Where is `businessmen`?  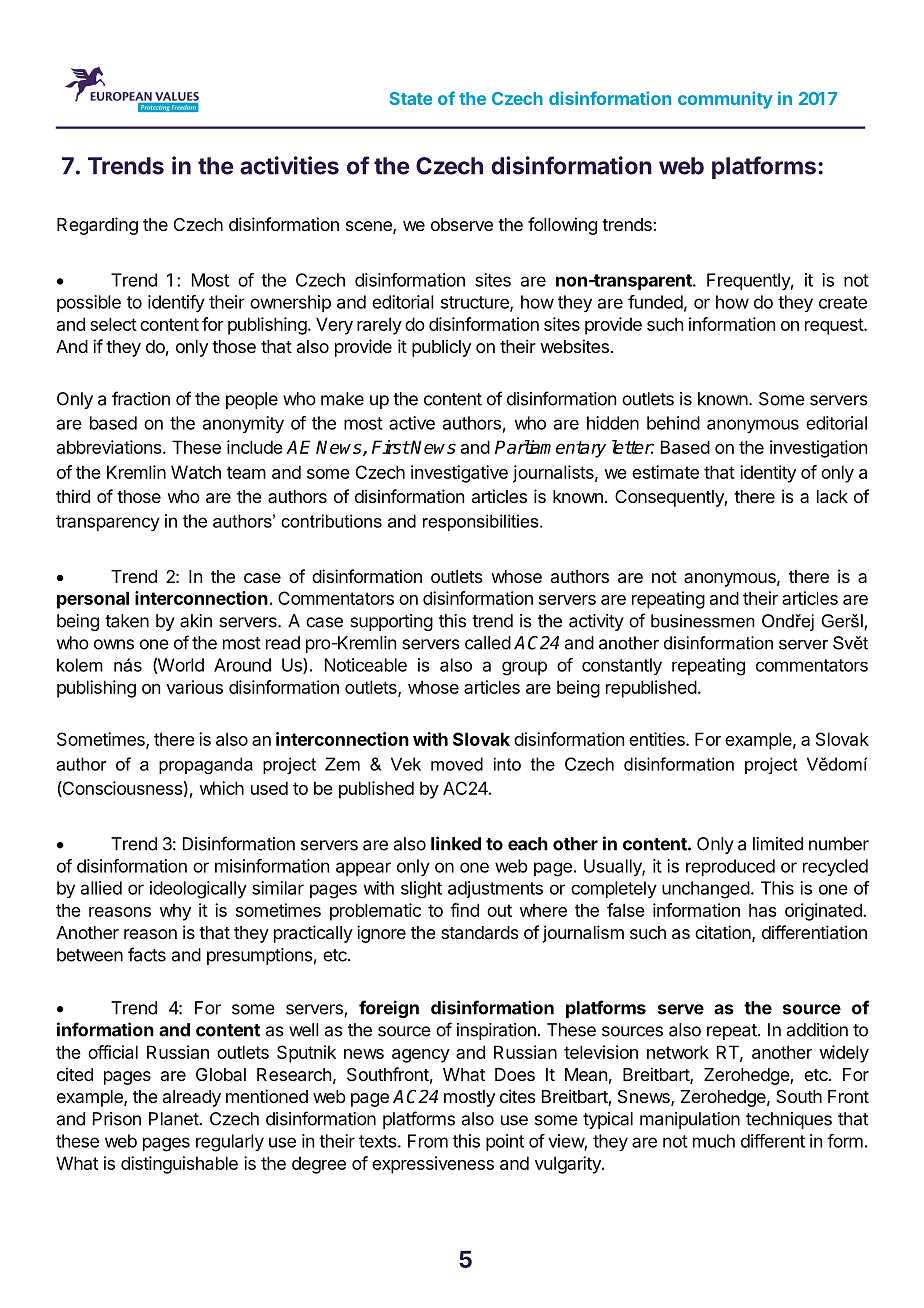
businessmen is located at coordinates (703, 621).
